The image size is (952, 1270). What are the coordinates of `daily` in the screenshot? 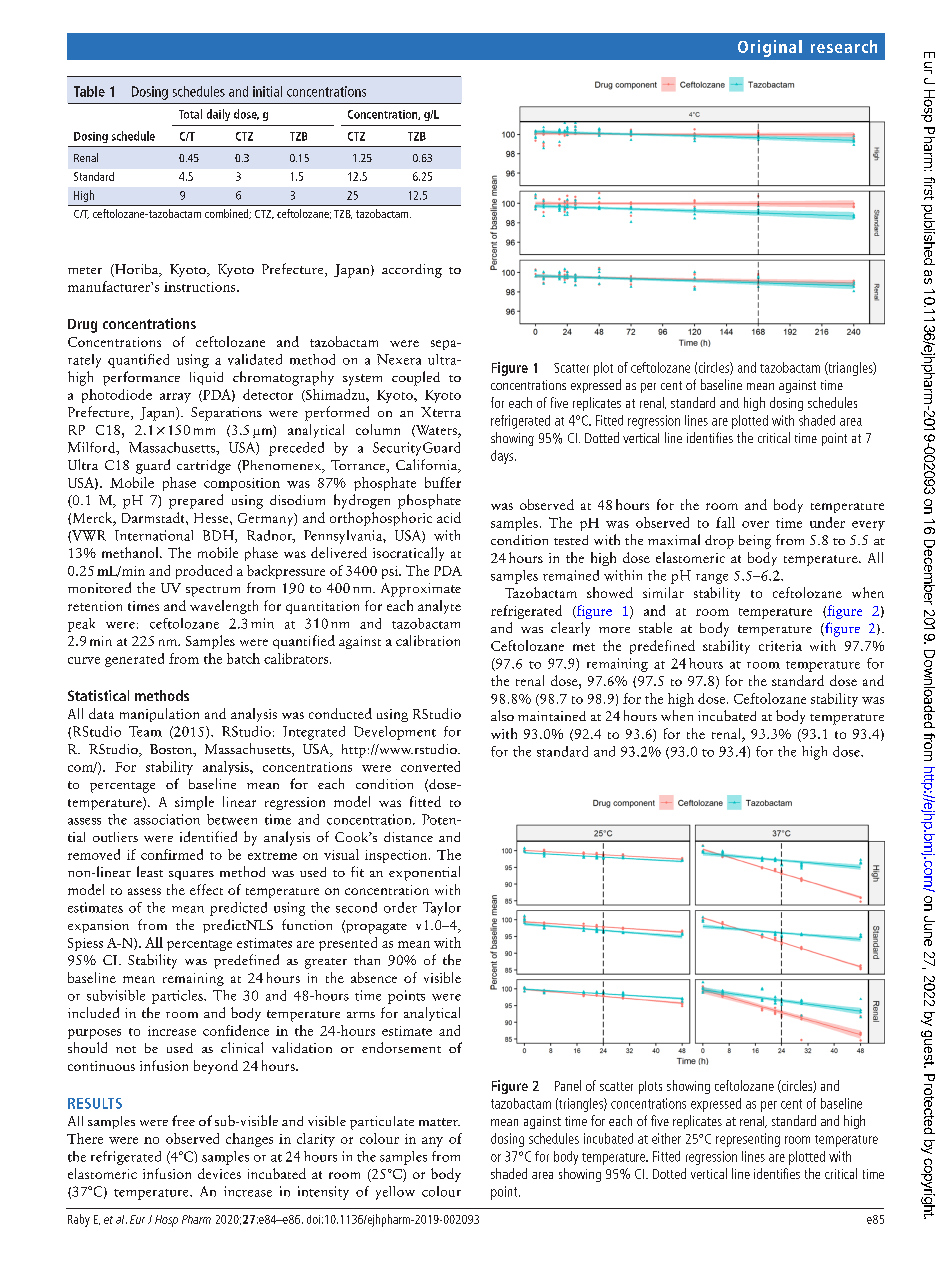 It's located at (218, 115).
